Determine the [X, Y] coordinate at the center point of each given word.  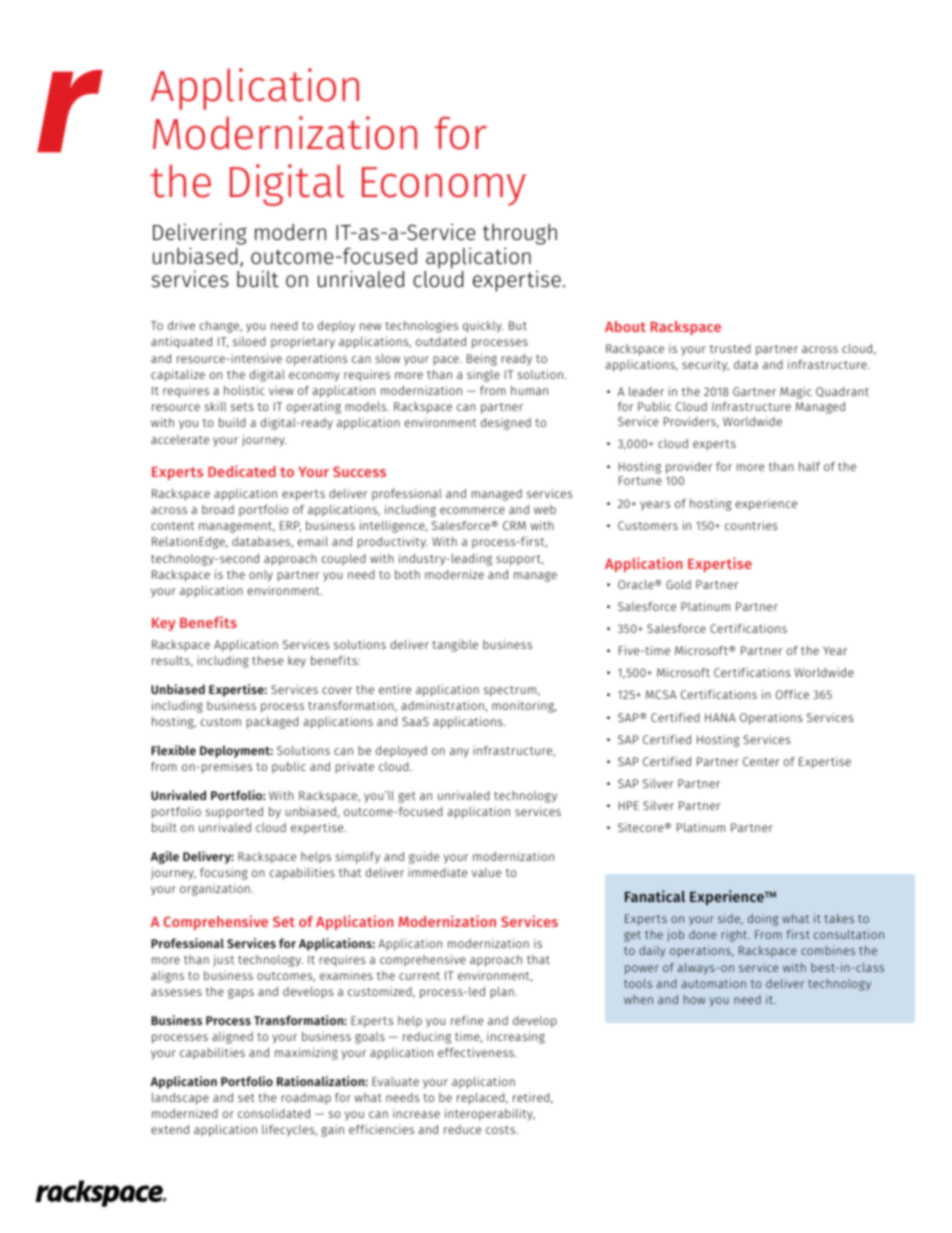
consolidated [274, 1113]
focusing [224, 874]
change [221, 327]
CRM [514, 525]
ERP [290, 526]
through [520, 234]
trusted [730, 348]
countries [751, 525]
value [486, 872]
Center [761, 761]
